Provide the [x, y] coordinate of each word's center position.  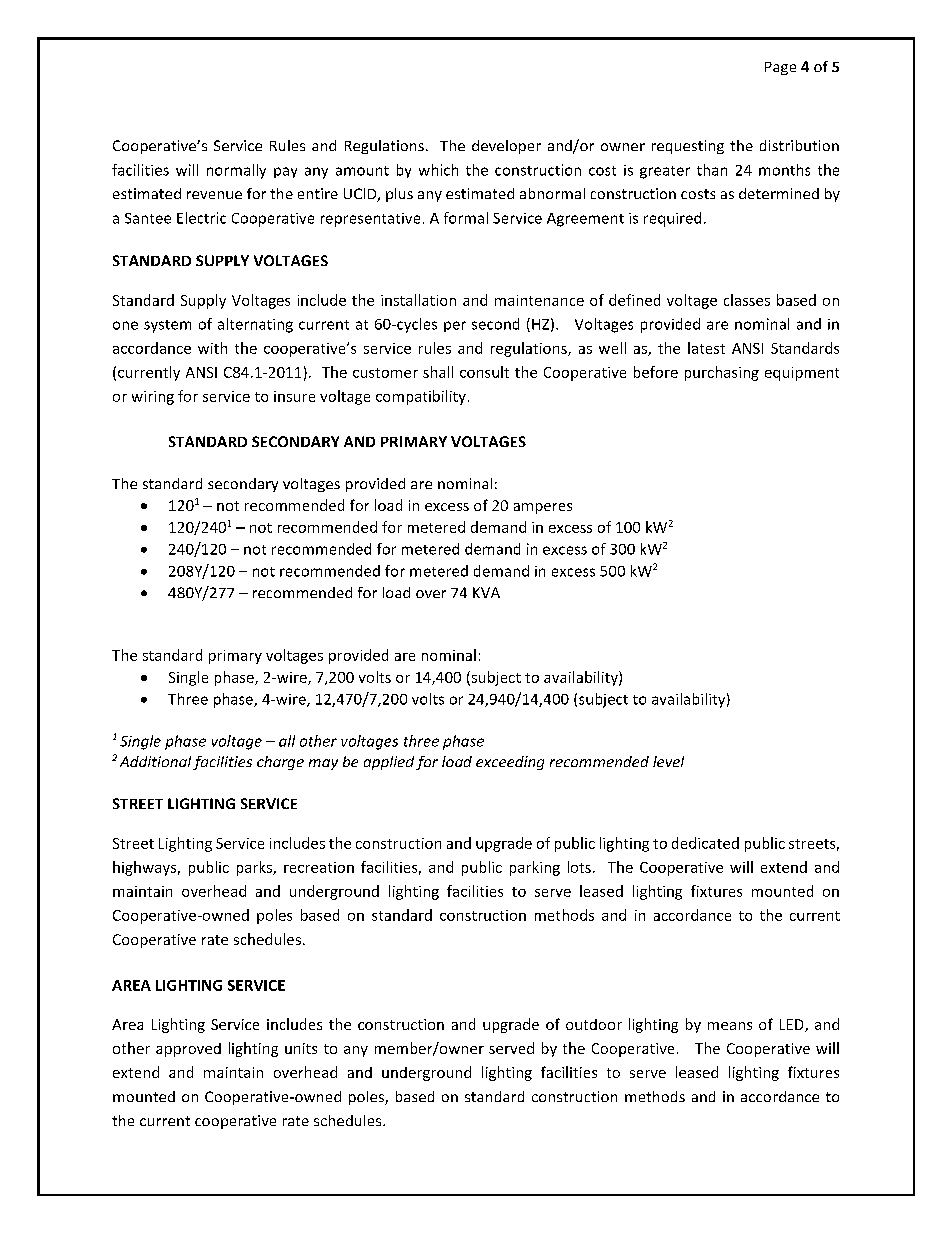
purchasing [722, 373]
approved [188, 1050]
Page [780, 68]
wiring [153, 398]
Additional [155, 761]
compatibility [421, 397]
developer [506, 147]
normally [236, 171]
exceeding [510, 763]
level [668, 761]
